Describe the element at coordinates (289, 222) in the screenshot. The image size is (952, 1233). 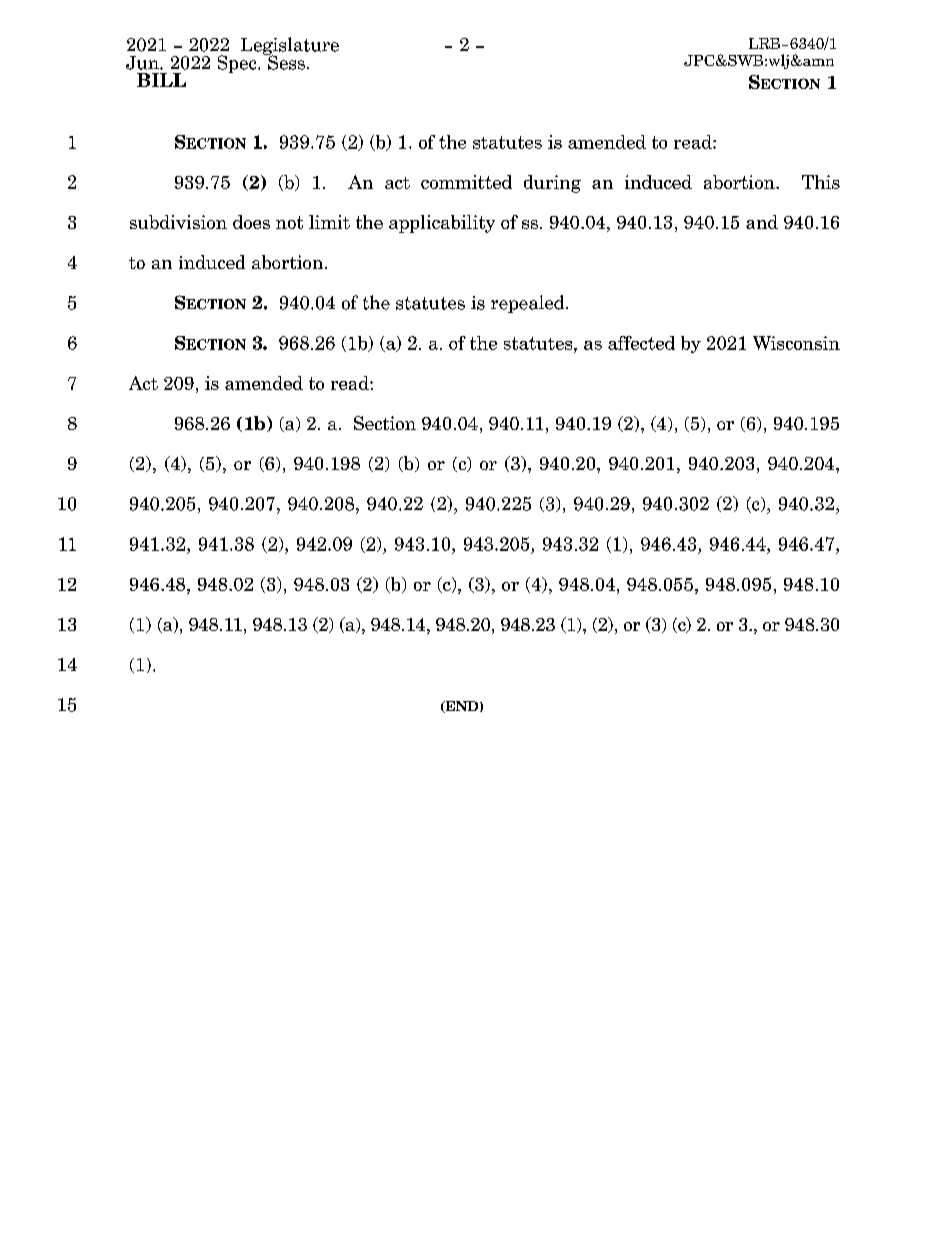
I see `not` at that location.
